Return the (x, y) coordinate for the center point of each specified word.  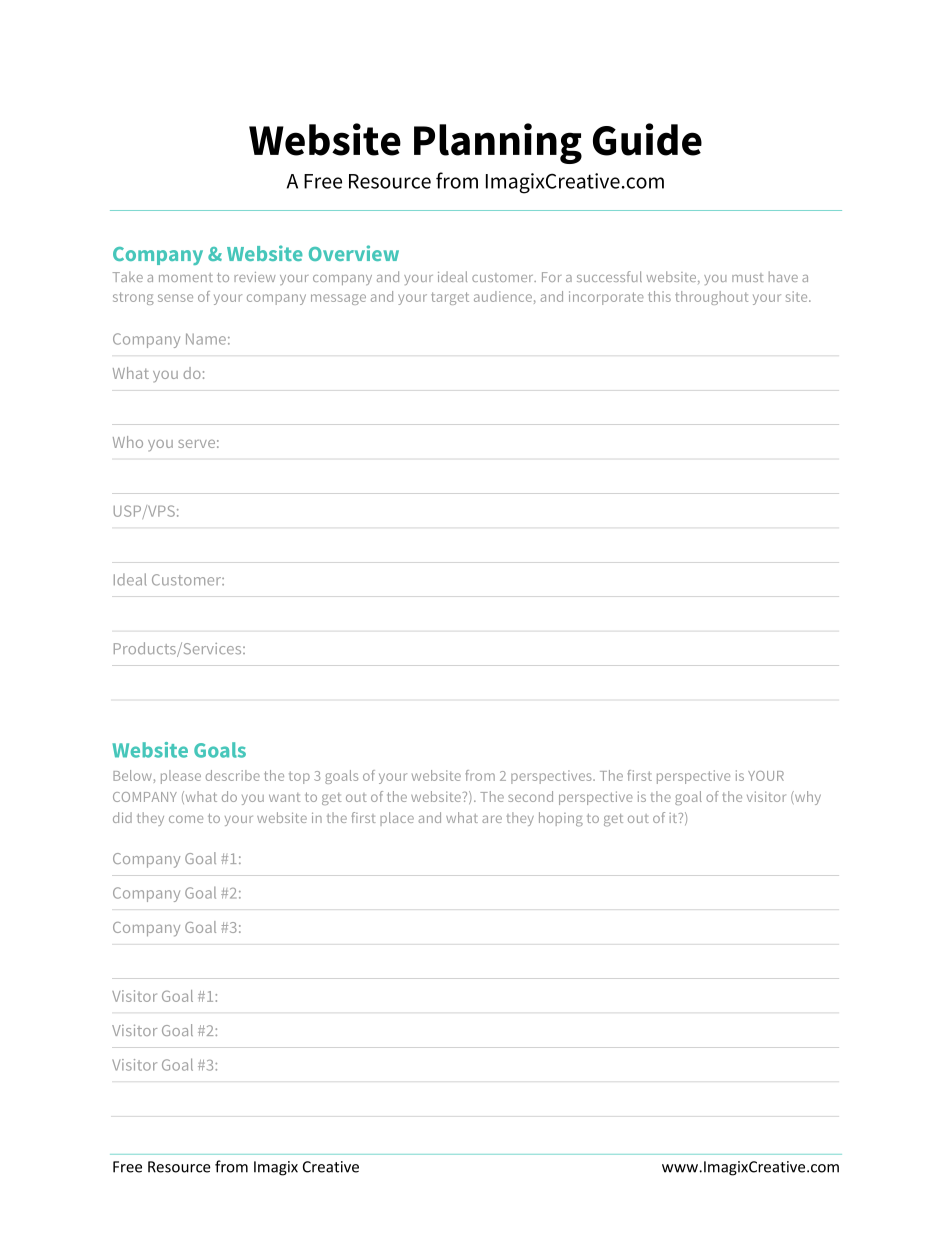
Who (128, 442)
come (186, 819)
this (659, 296)
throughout (711, 298)
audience (503, 296)
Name (206, 339)
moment (186, 277)
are (492, 819)
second (530, 796)
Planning (498, 143)
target (450, 298)
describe (233, 775)
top (299, 777)
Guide (647, 139)
